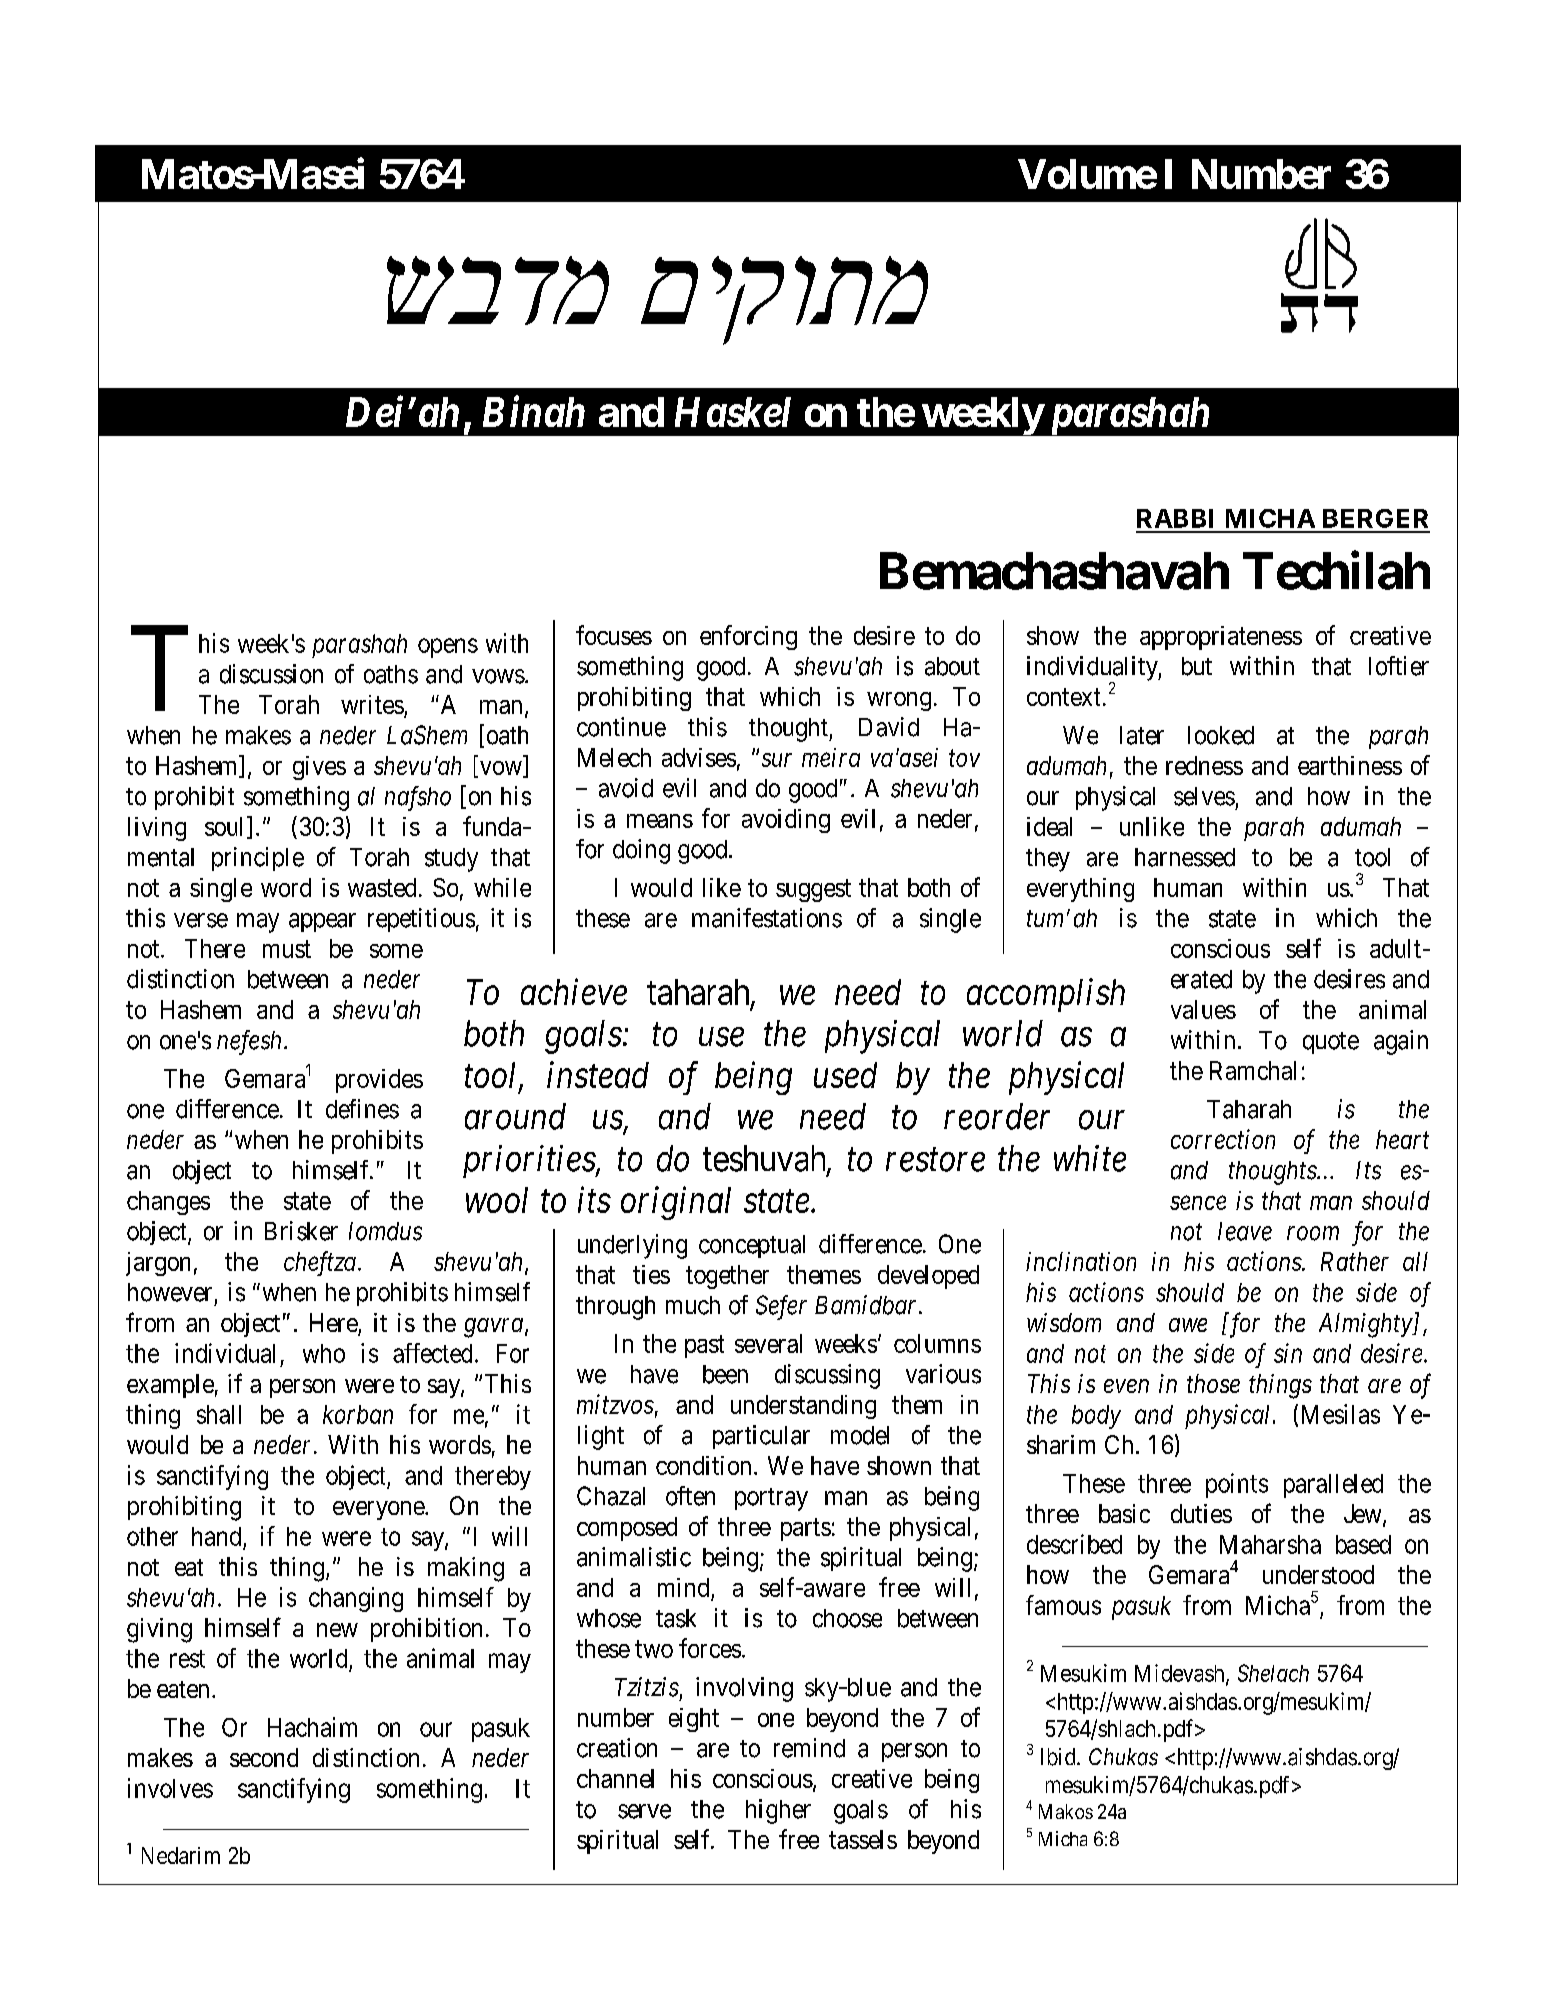  Describe the element at coordinates (534, 411) in the image. I see `Binah` at that location.
